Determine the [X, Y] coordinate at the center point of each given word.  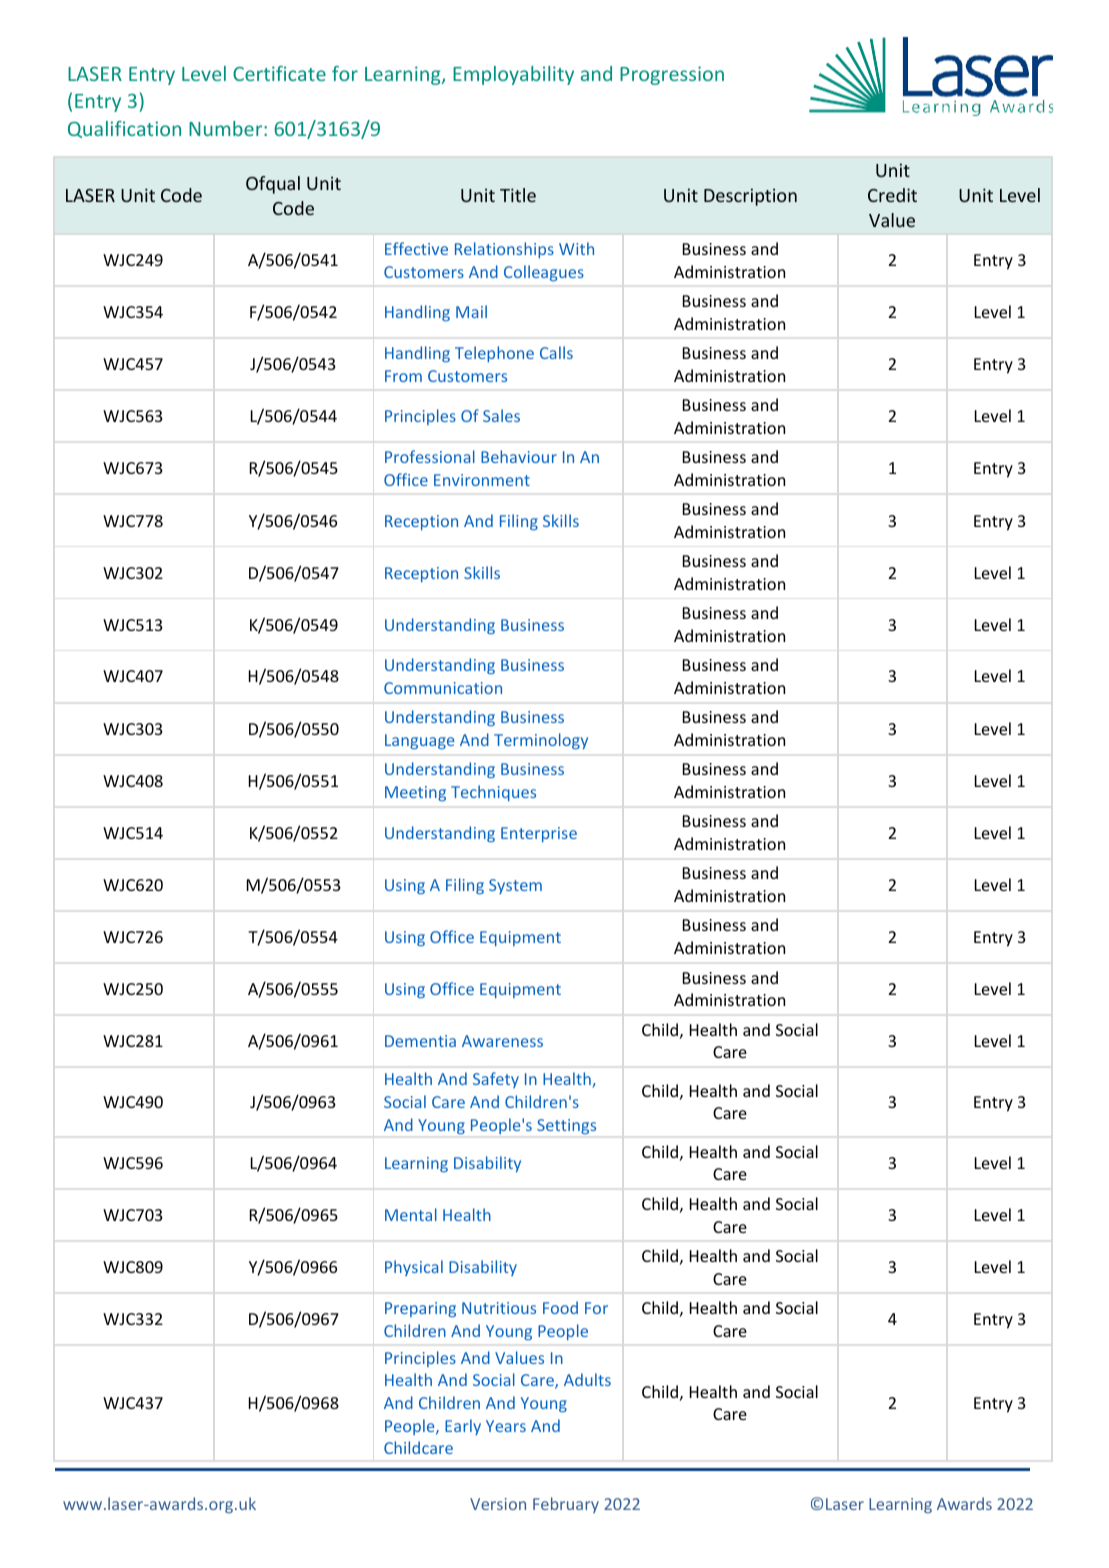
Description [750, 197]
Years [506, 1426]
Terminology [541, 741]
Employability [513, 75]
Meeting [415, 793]
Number [227, 128]
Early [463, 1427]
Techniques [493, 793]
